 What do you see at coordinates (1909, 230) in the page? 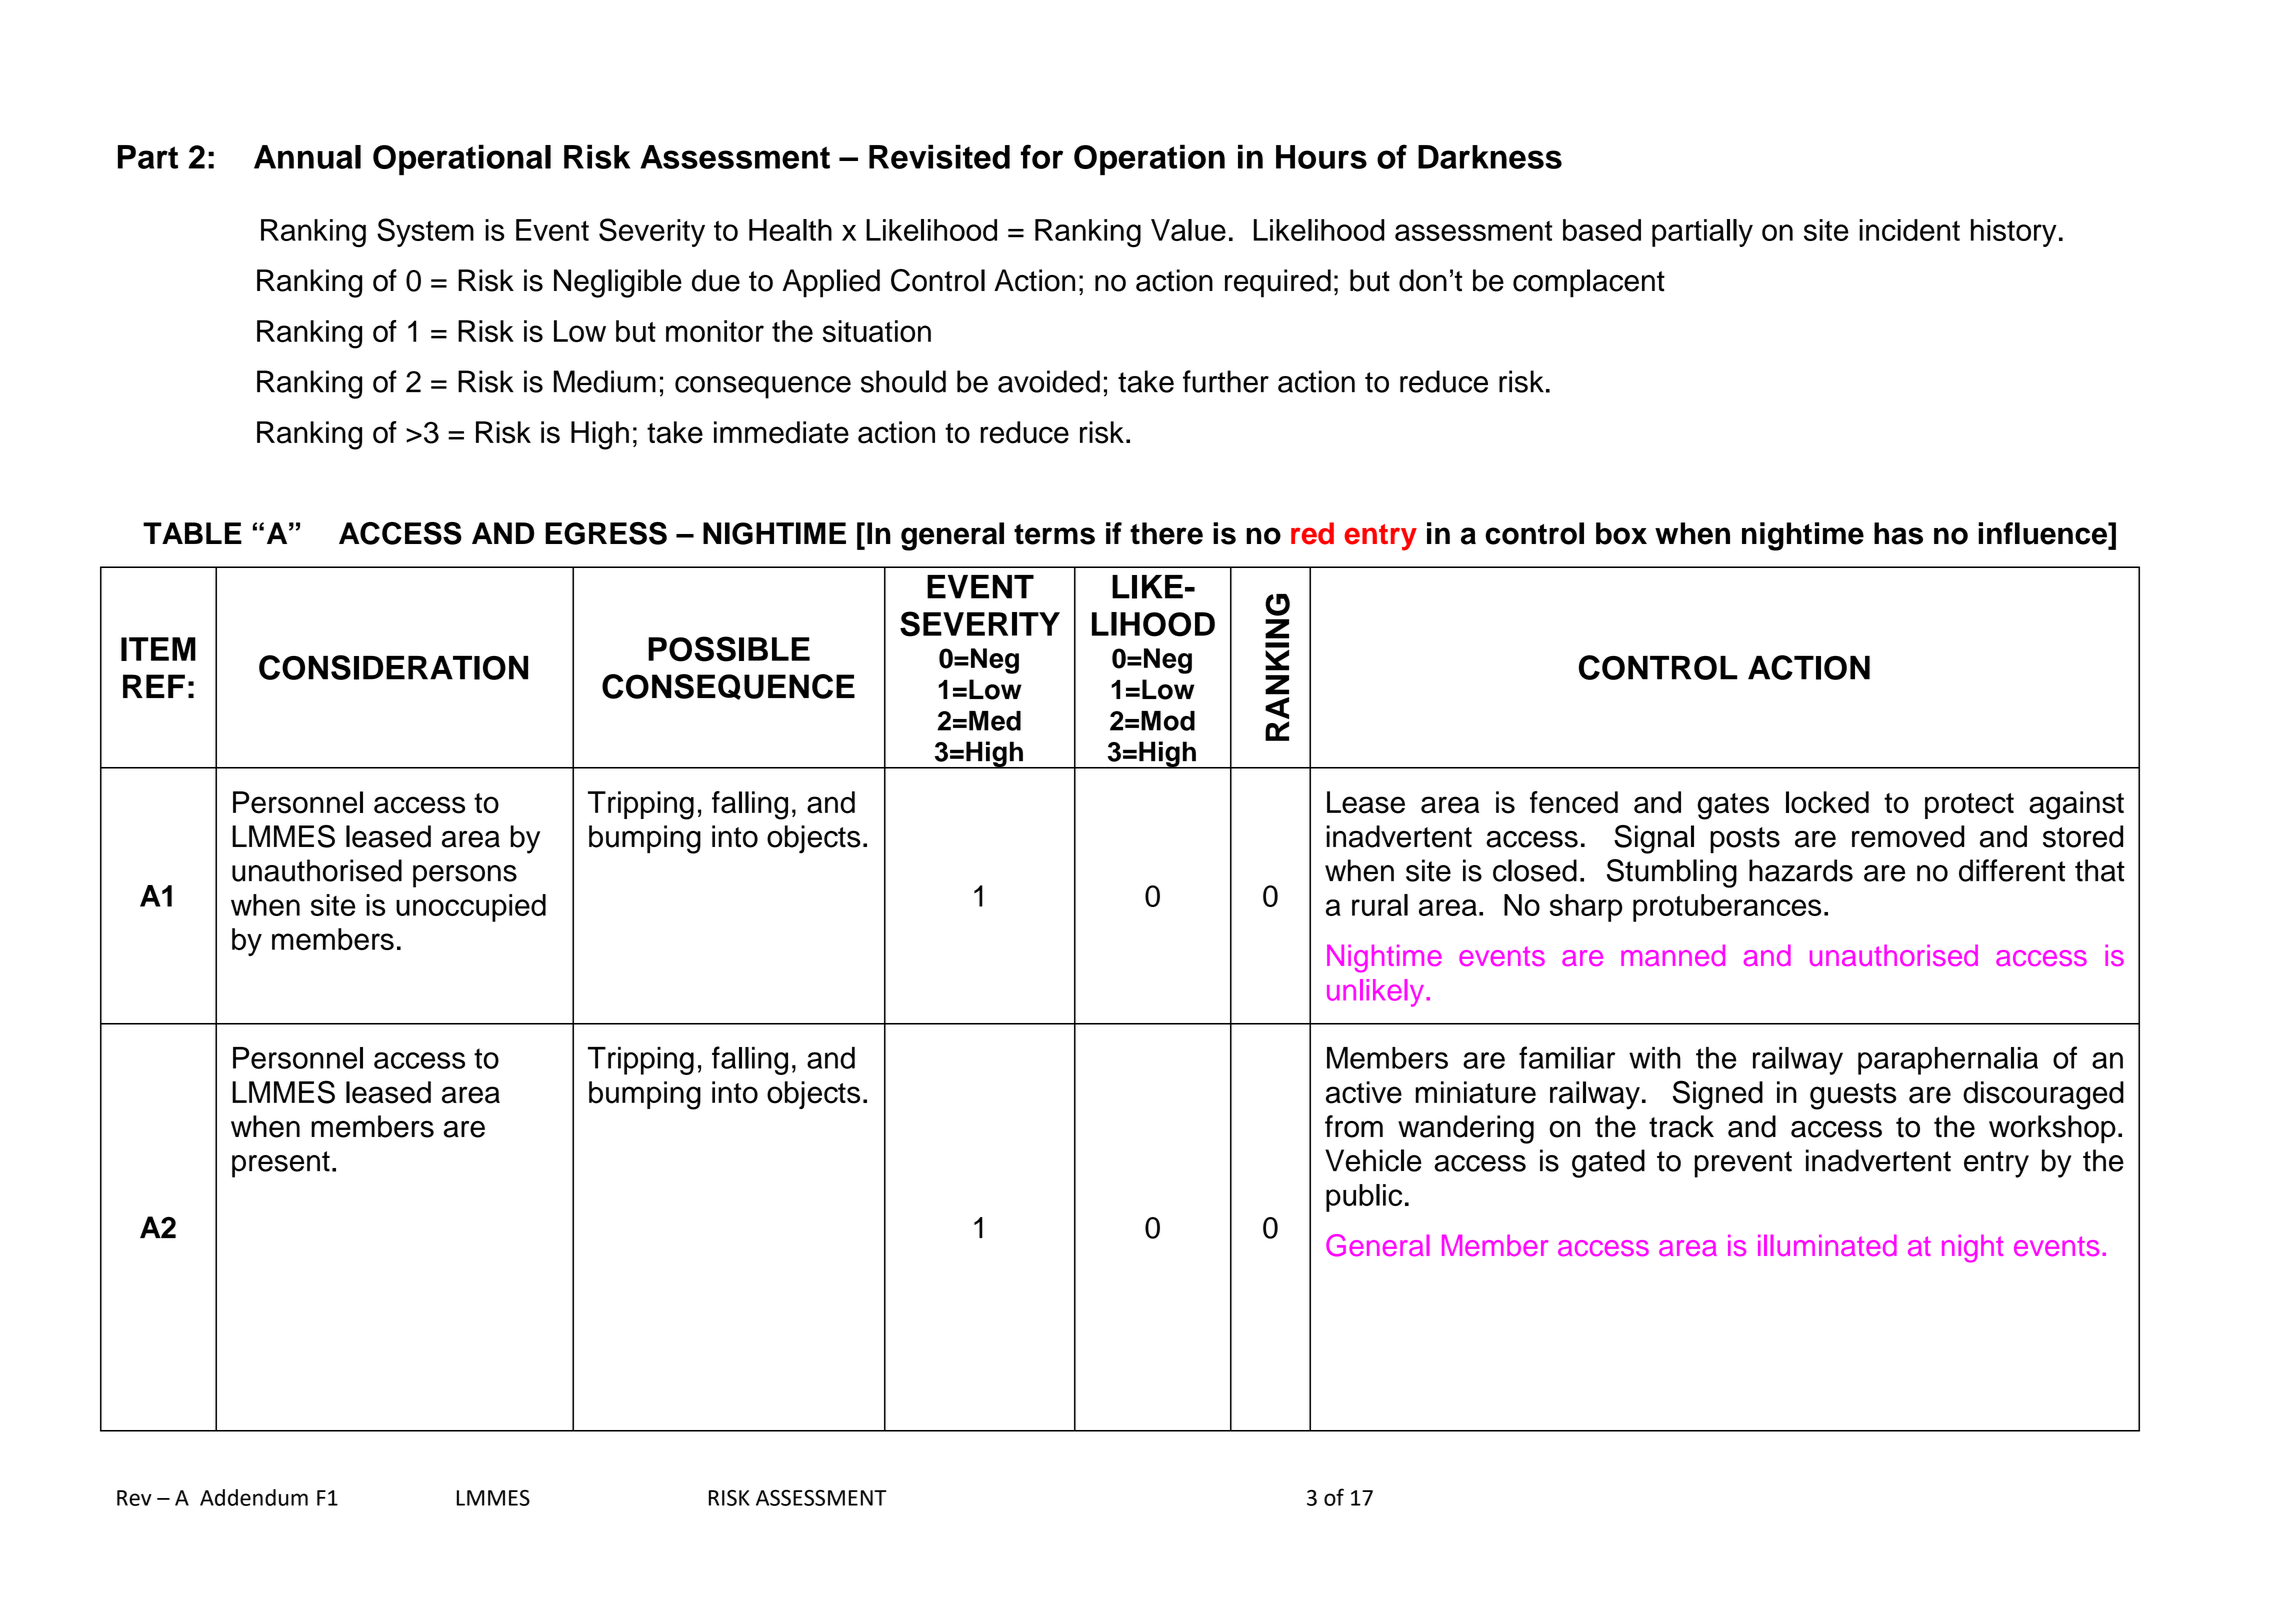
I see `incident` at bounding box center [1909, 230].
